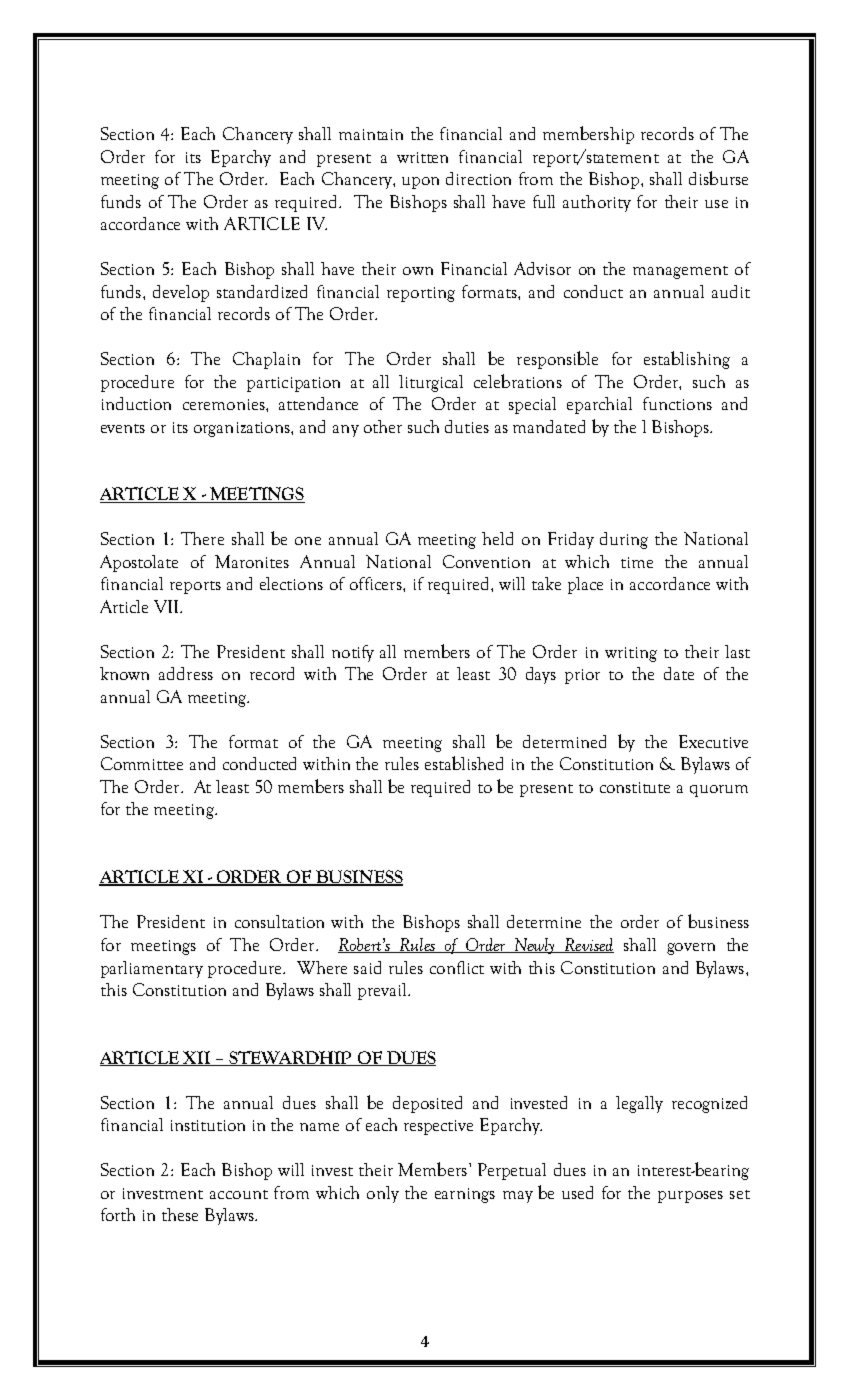  What do you see at coordinates (635, 787) in the image?
I see `constitute` at bounding box center [635, 787].
